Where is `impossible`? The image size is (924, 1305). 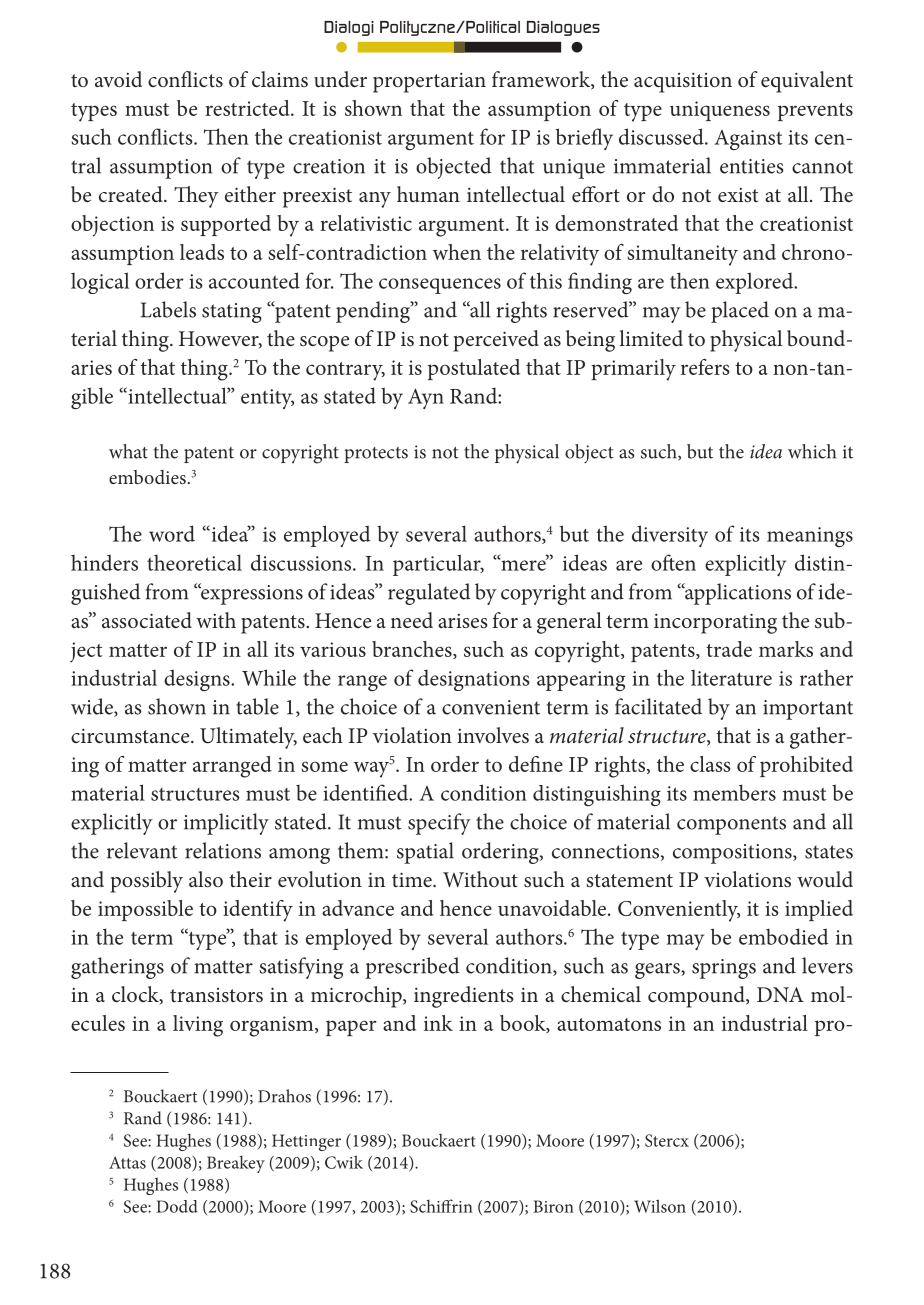 impossible is located at coordinates (145, 910).
